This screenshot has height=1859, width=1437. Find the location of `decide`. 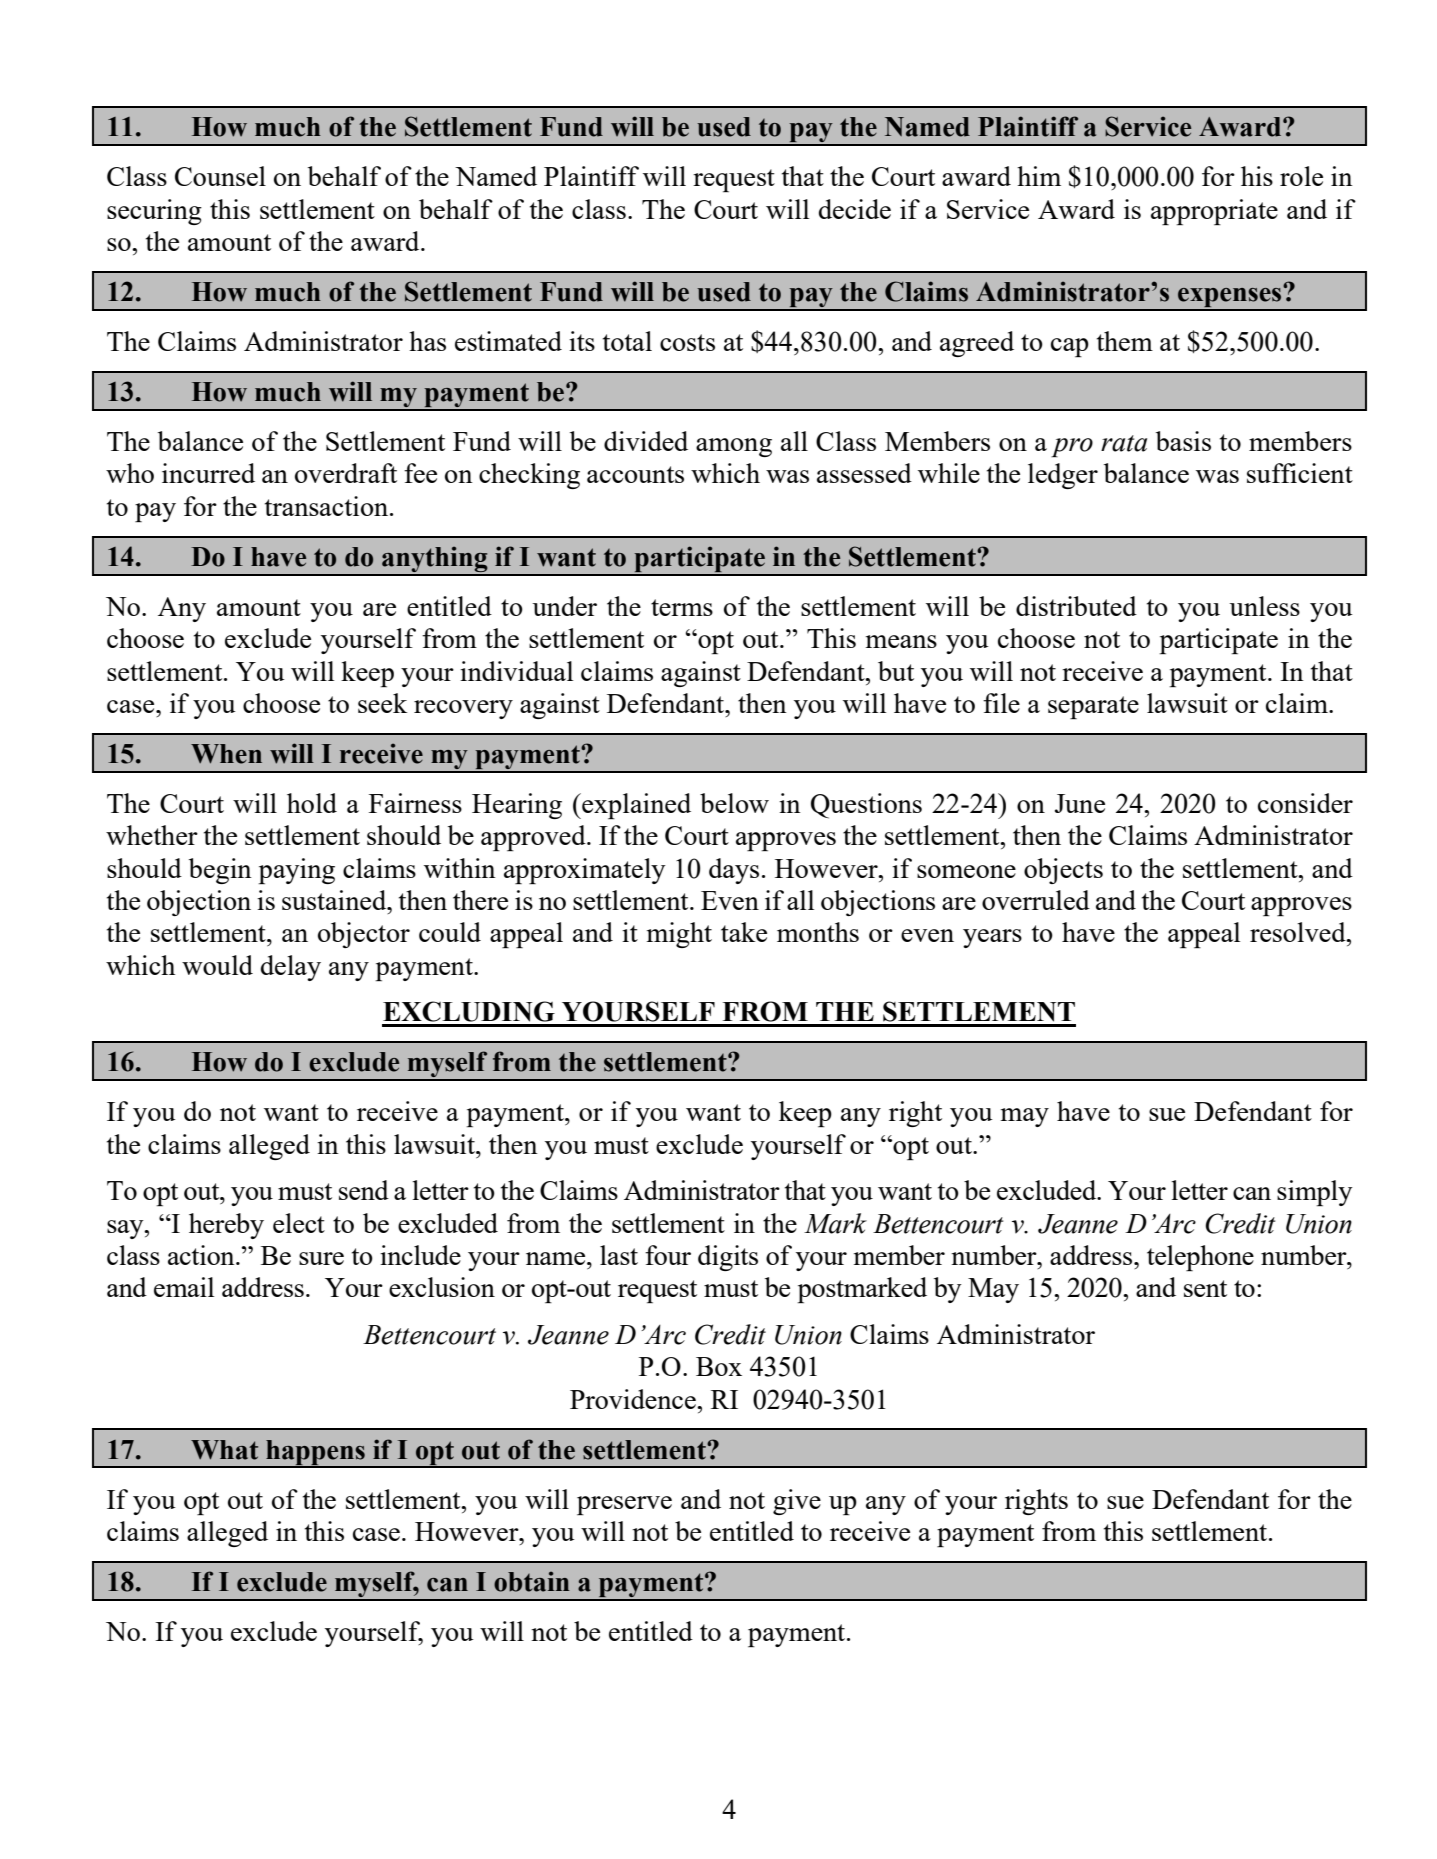

decide is located at coordinates (855, 209).
